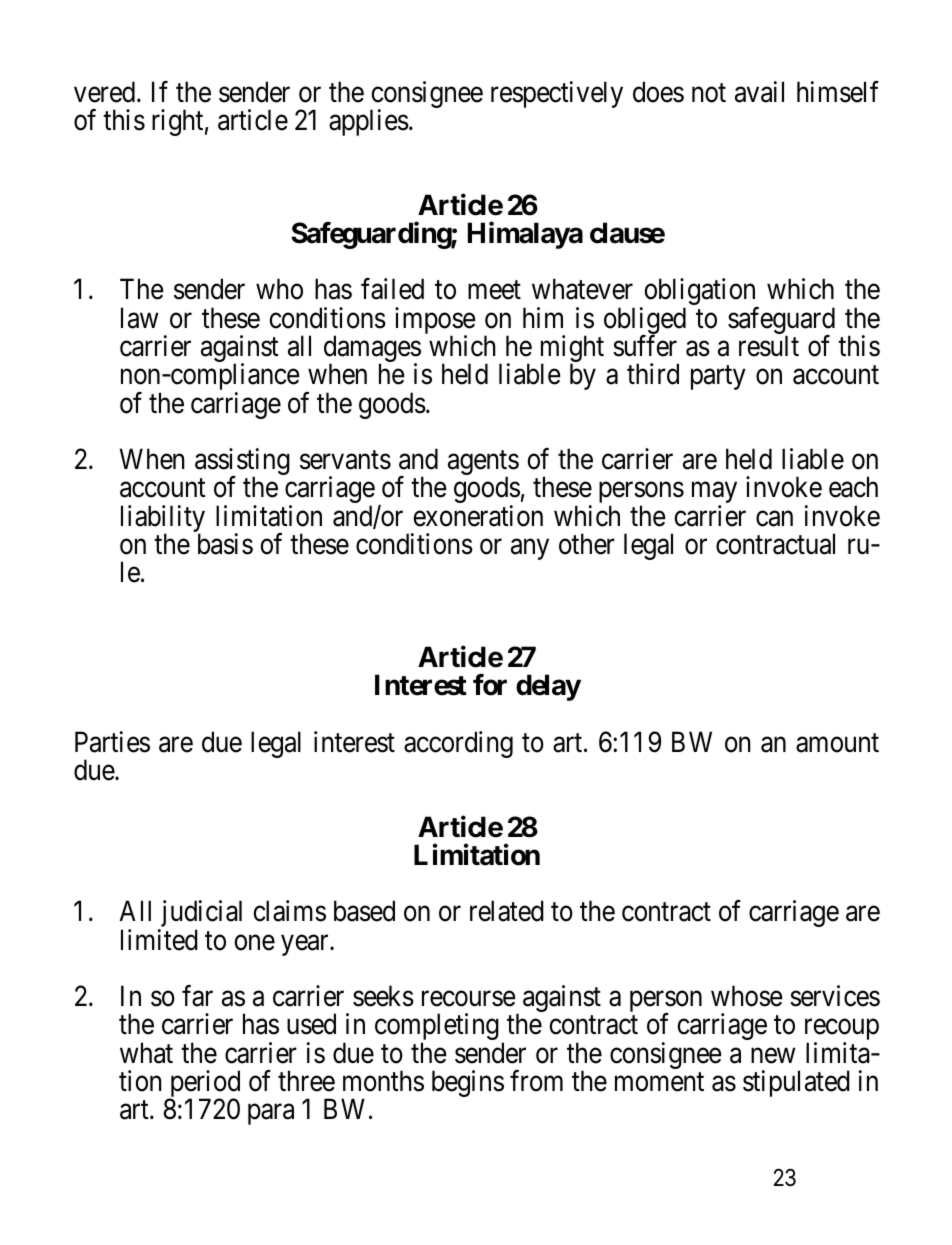  I want to click on related, so click(507, 911).
